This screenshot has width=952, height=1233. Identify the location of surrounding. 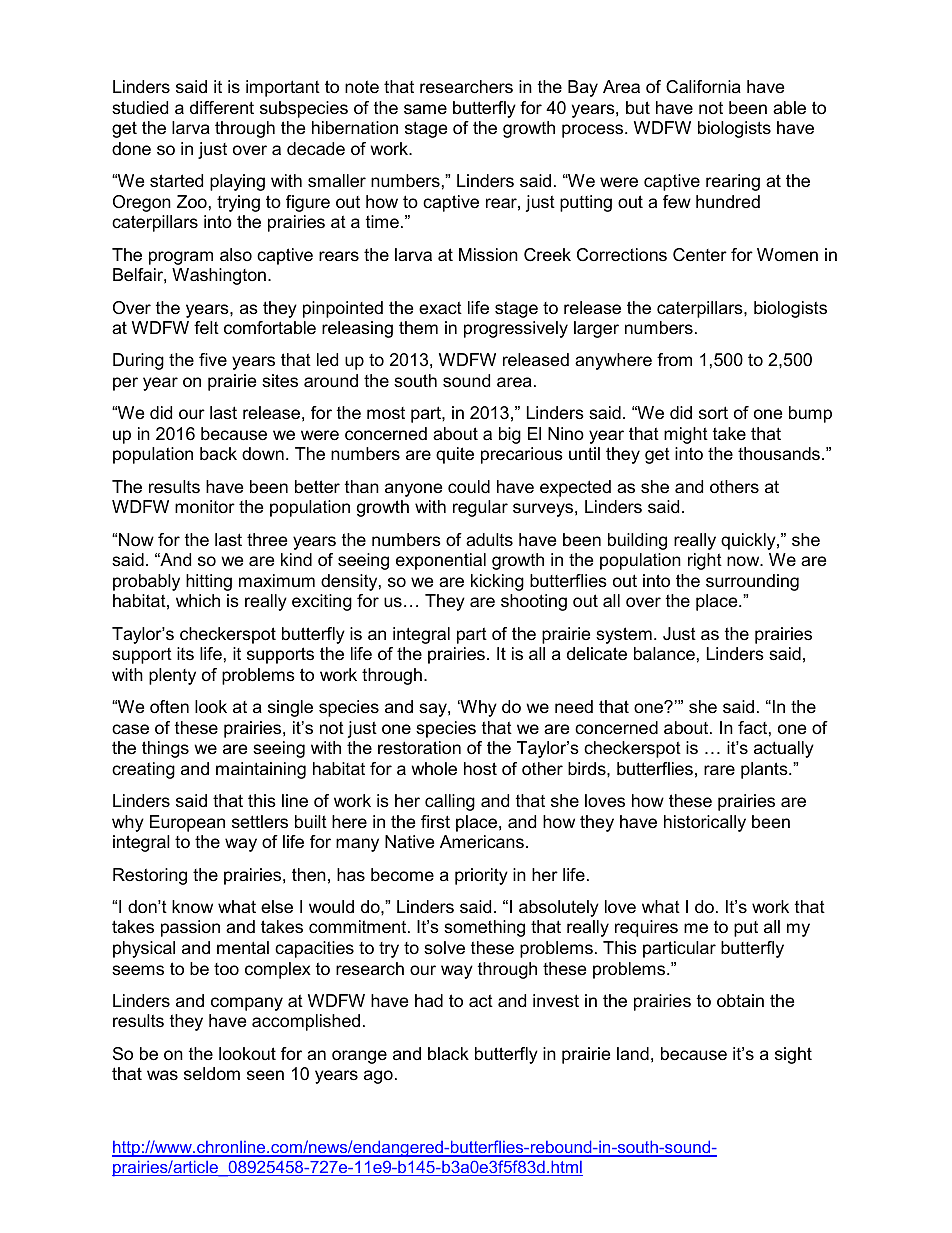
(752, 582).
